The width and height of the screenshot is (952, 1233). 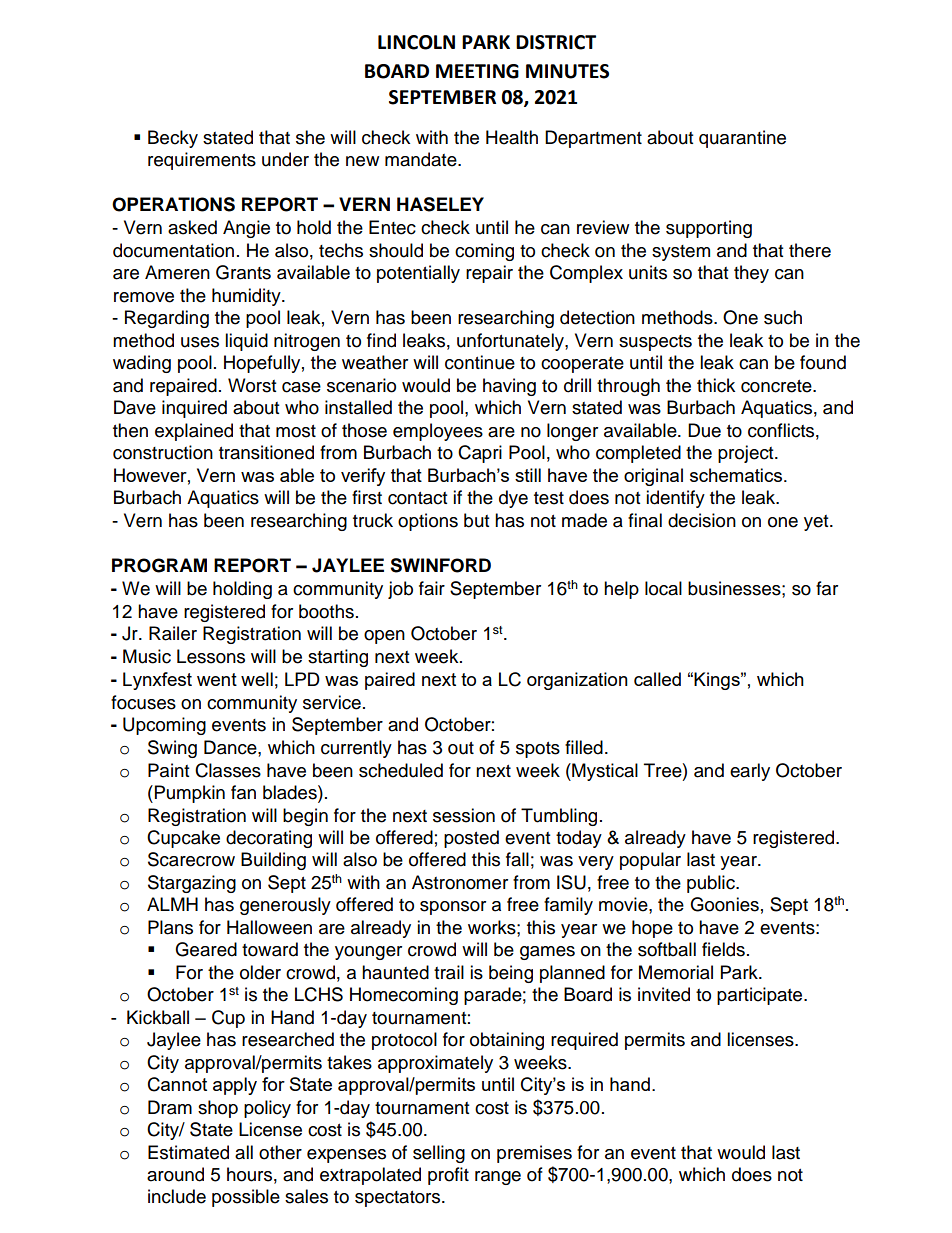 What do you see at coordinates (449, 972) in the screenshot?
I see `trail` at bounding box center [449, 972].
